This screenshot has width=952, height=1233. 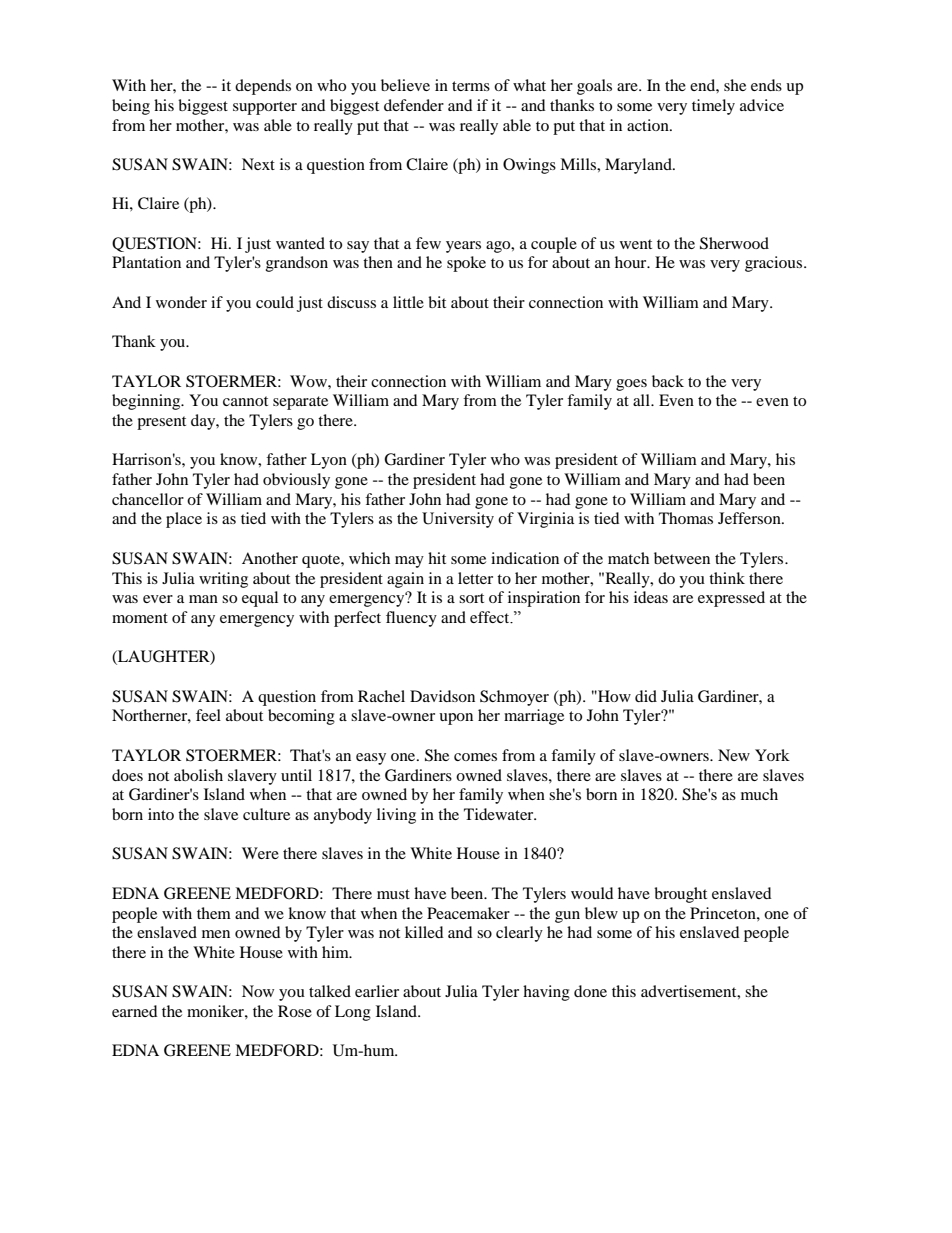 What do you see at coordinates (135, 1011) in the screenshot?
I see `earned` at bounding box center [135, 1011].
